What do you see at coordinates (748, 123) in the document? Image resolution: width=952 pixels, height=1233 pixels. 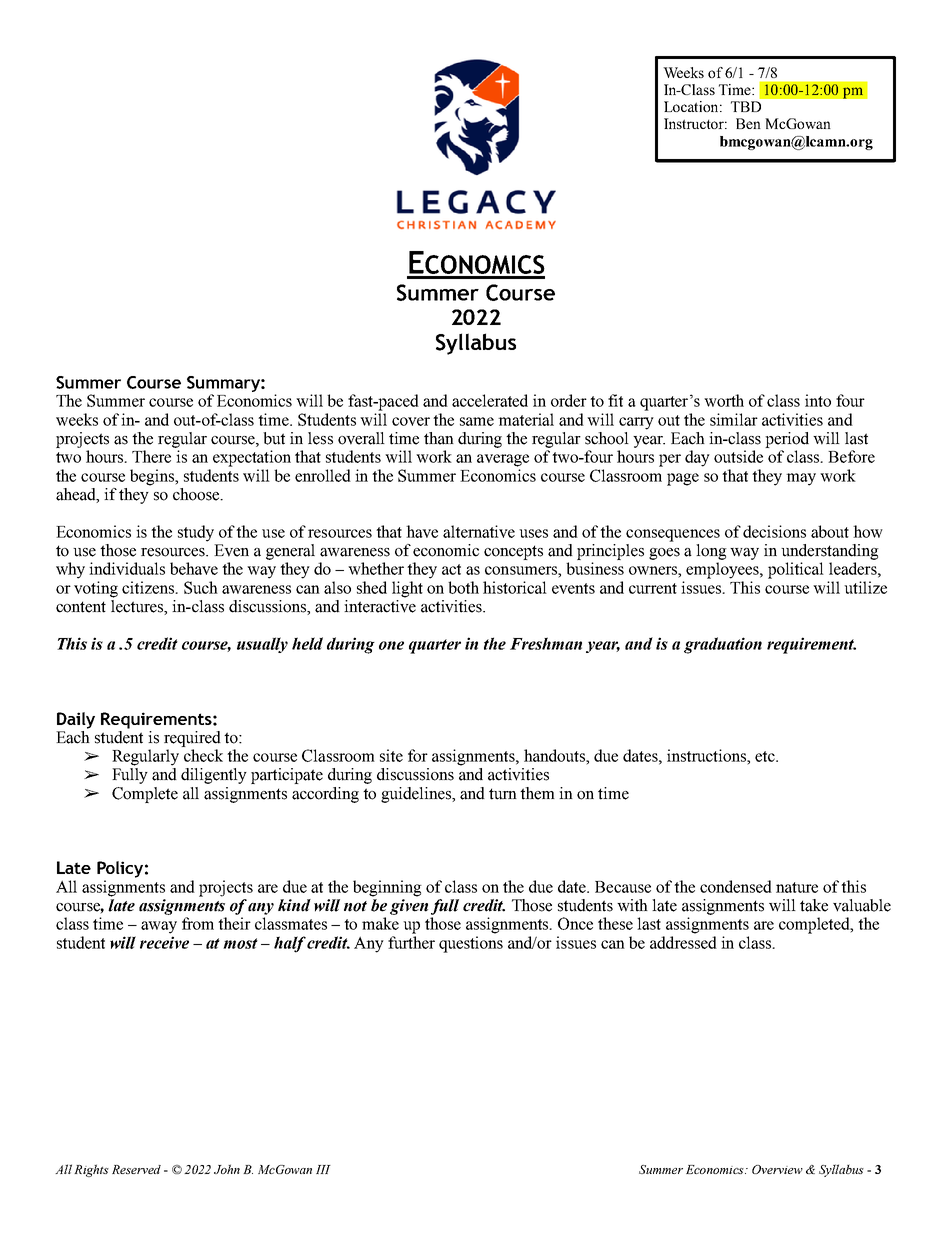 I see `Ben` at bounding box center [748, 123].
